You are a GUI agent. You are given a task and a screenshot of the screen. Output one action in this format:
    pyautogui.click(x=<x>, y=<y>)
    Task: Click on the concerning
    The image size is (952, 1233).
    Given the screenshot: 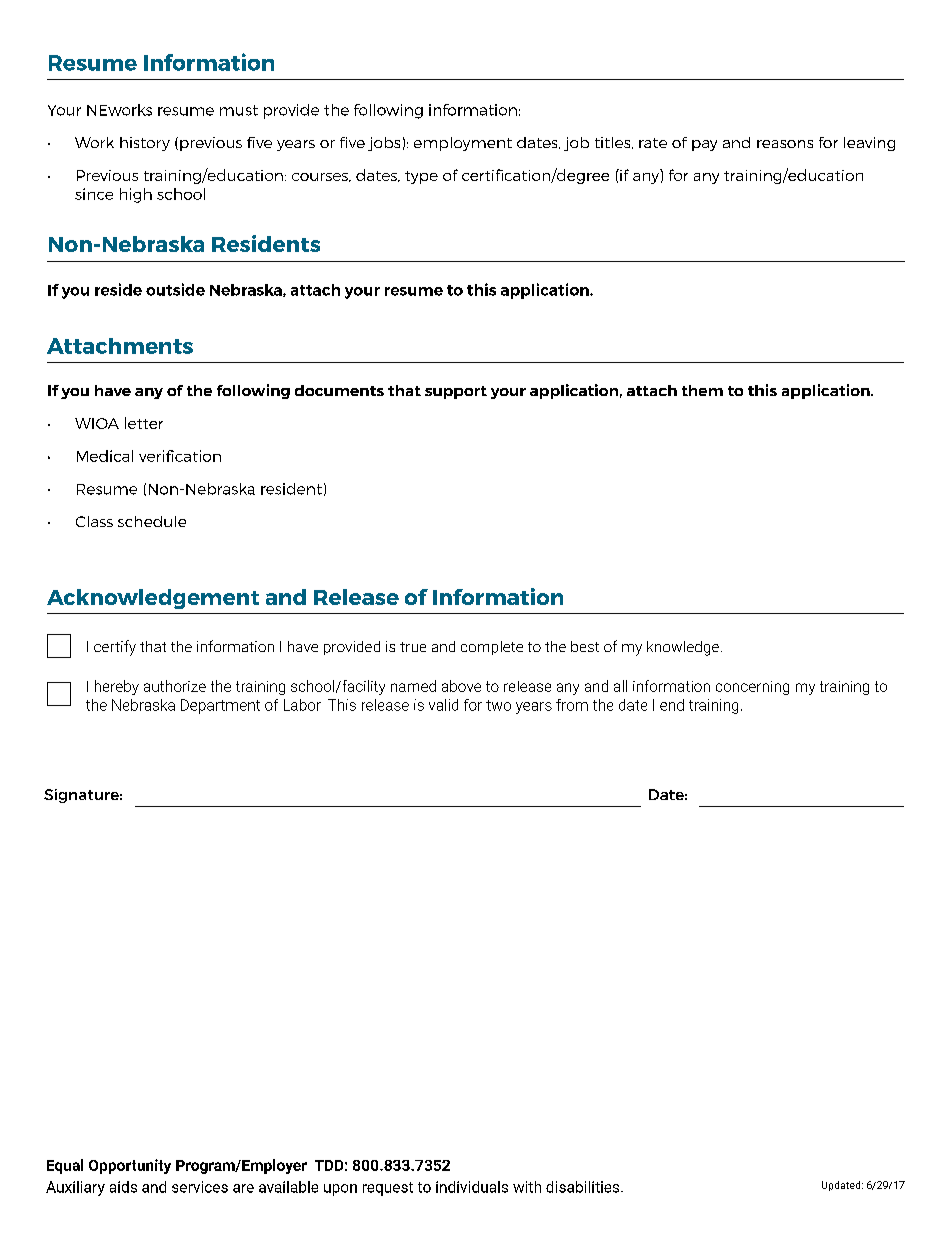 What is the action you would take?
    pyautogui.click(x=752, y=688)
